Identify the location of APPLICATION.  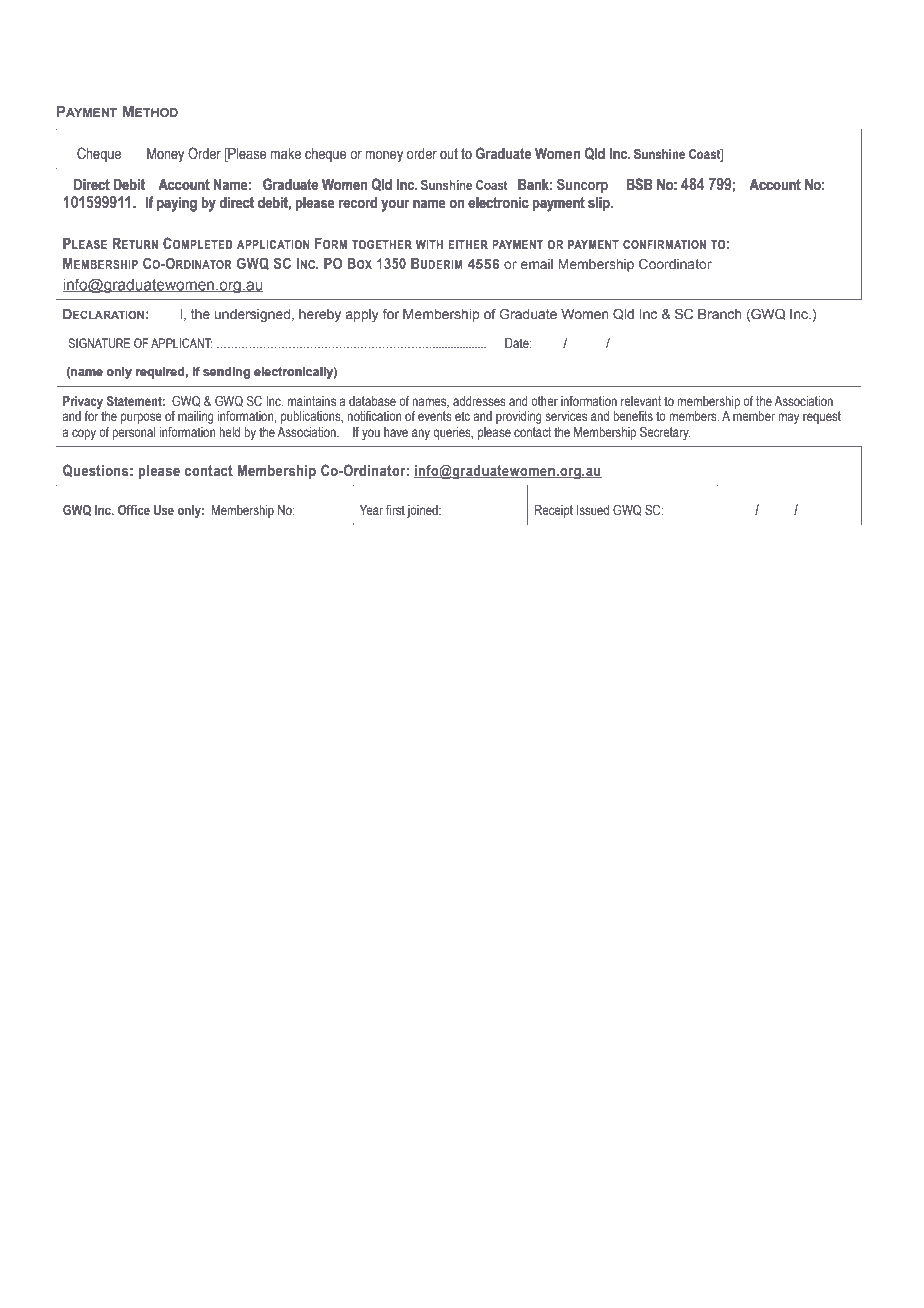
(273, 244).
